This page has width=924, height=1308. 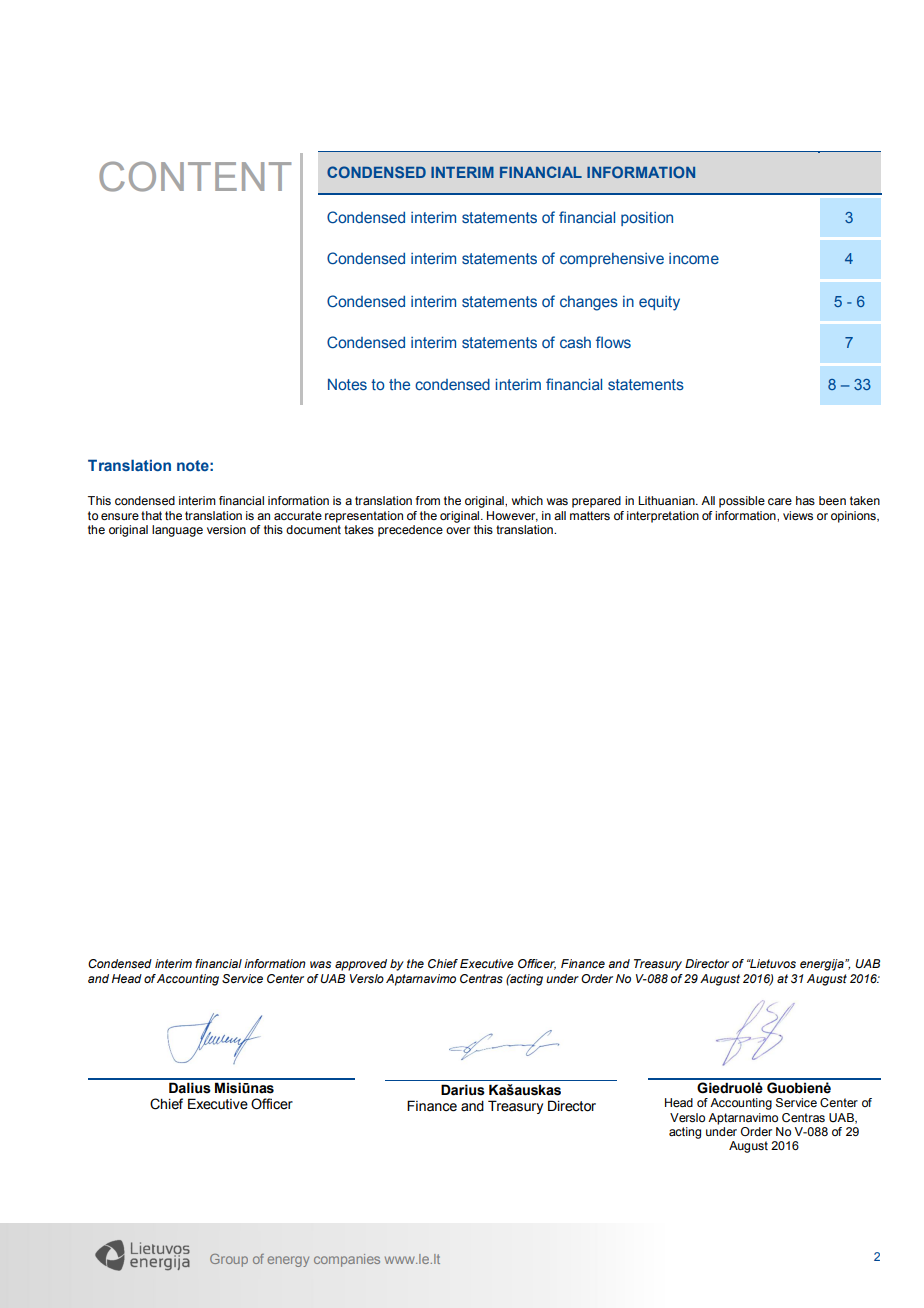 I want to click on companies, so click(x=347, y=1260).
